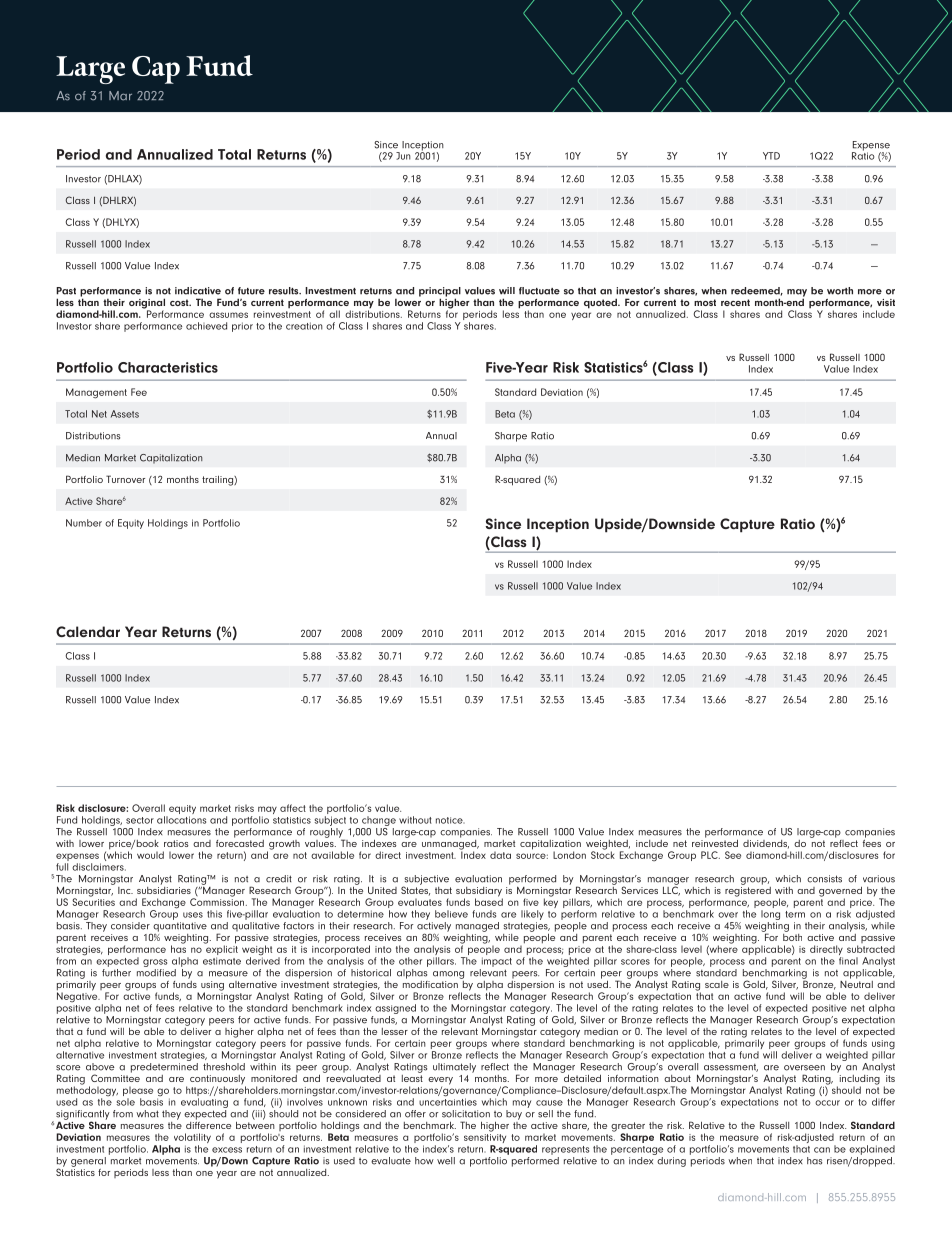  What do you see at coordinates (715, 842) in the document?
I see `reinvested` at bounding box center [715, 842].
